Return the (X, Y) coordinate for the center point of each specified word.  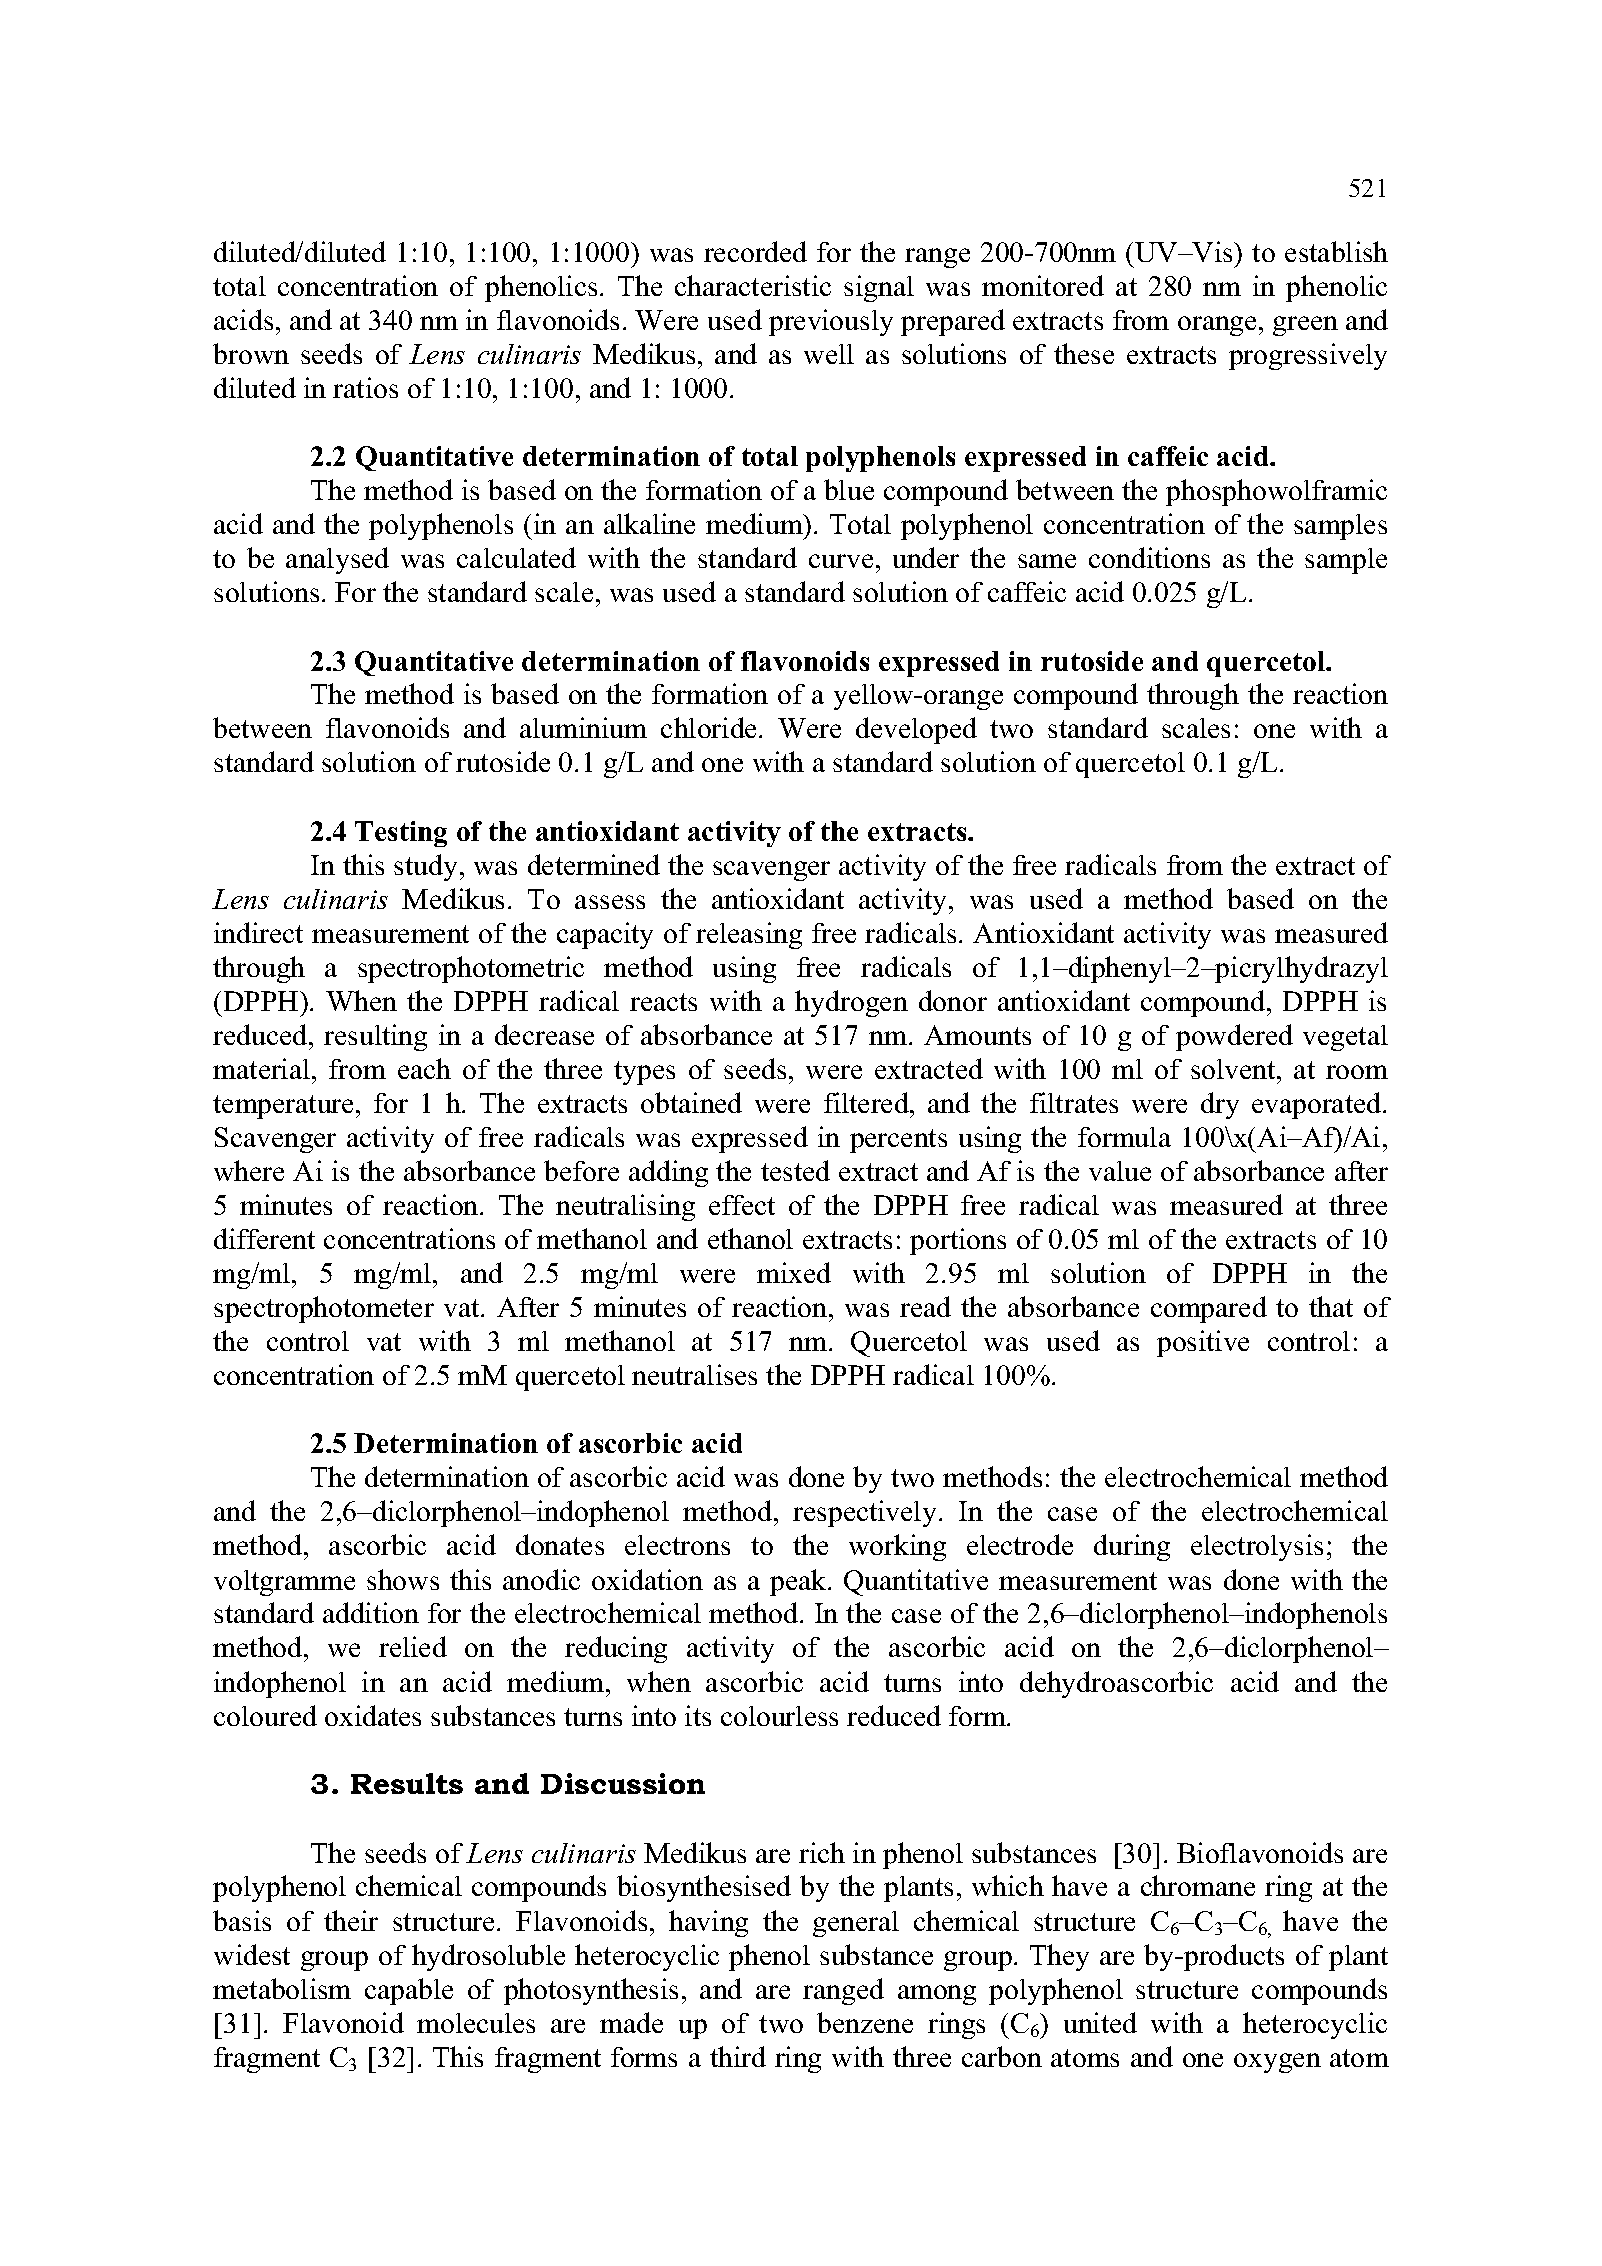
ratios (365, 387)
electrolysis (1257, 1547)
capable (409, 1991)
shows (403, 1579)
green (1305, 326)
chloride (710, 727)
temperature (283, 1107)
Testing (401, 834)
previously (831, 322)
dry (1220, 1105)
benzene (865, 2022)
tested (795, 1170)
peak (799, 1582)
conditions (1149, 557)
